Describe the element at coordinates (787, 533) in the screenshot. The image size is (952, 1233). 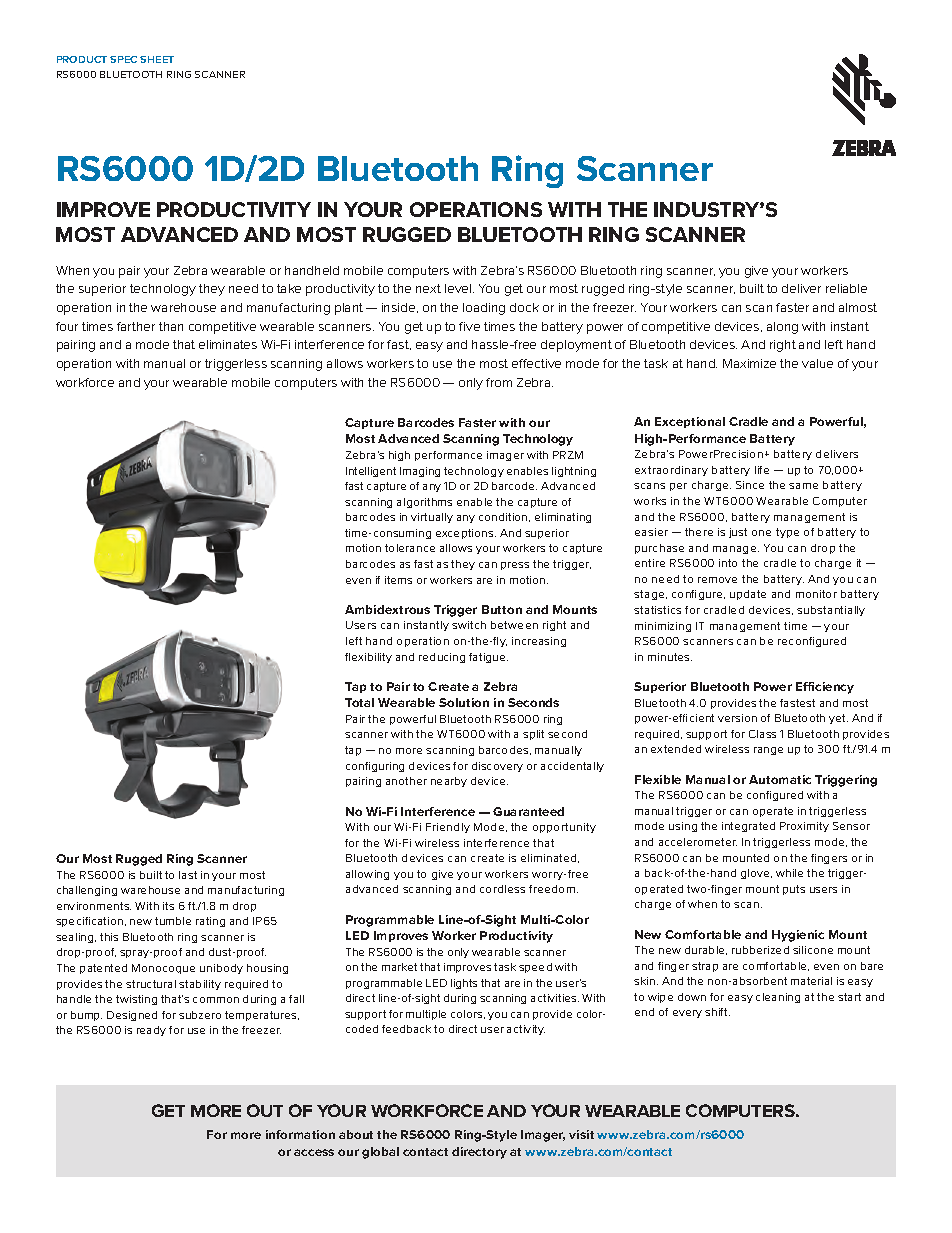
I see `type` at that location.
